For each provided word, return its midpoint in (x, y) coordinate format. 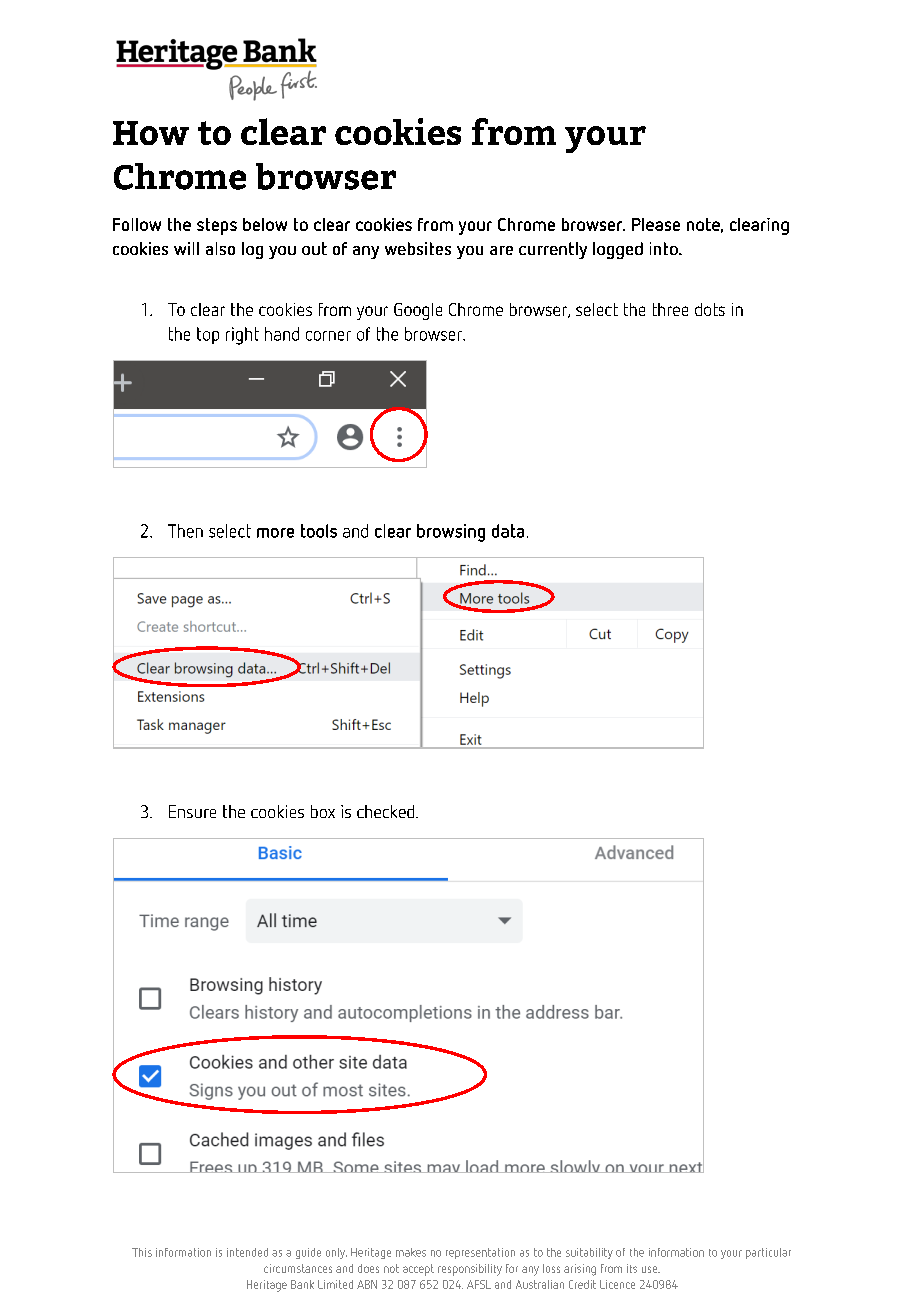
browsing (451, 533)
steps (217, 226)
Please (656, 224)
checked (387, 811)
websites (418, 248)
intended (247, 1252)
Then (185, 531)
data (508, 531)
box (323, 811)
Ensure (192, 811)
